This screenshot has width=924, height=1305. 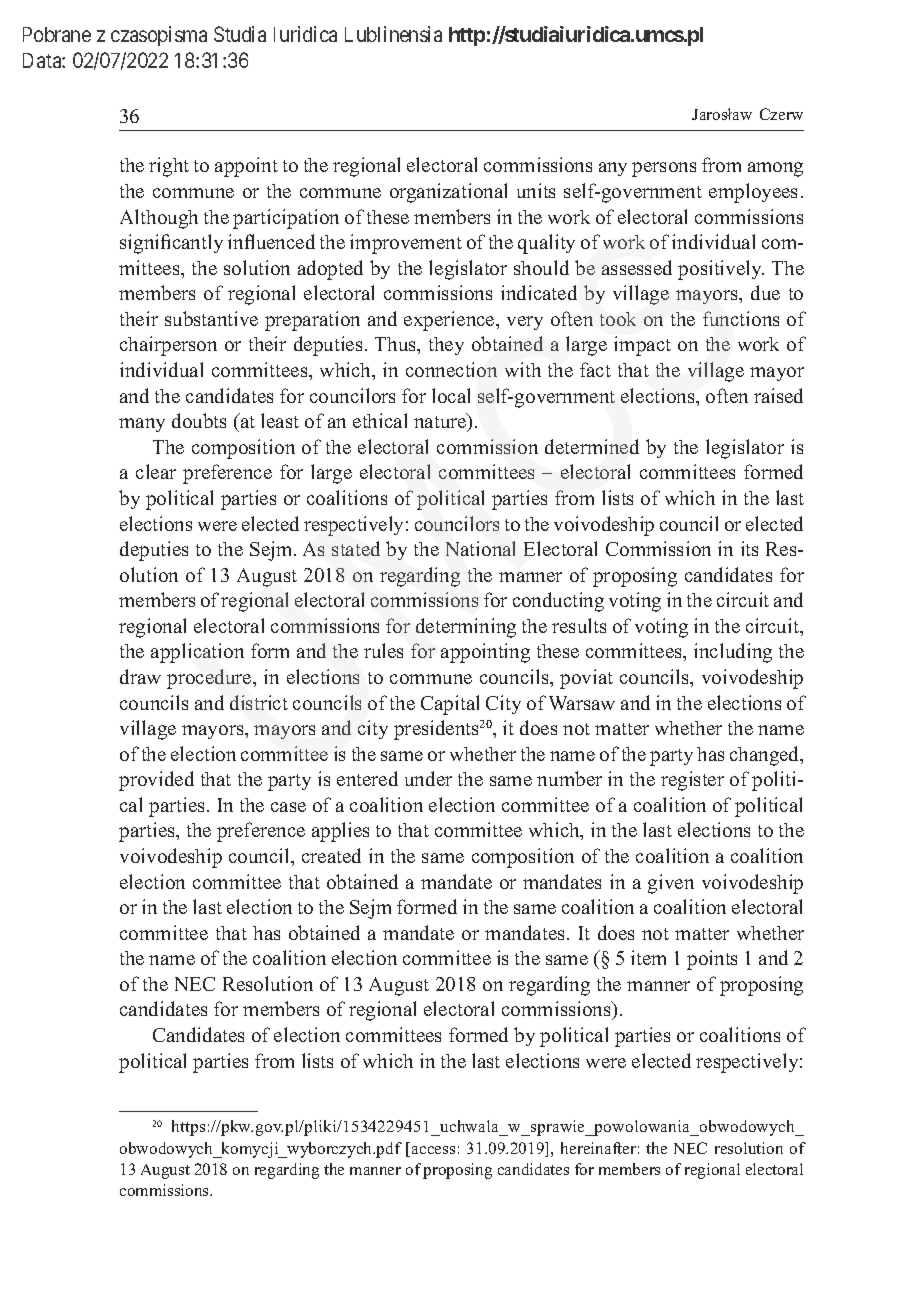 What do you see at coordinates (433, 1150) in the screenshot?
I see `access` at bounding box center [433, 1150].
